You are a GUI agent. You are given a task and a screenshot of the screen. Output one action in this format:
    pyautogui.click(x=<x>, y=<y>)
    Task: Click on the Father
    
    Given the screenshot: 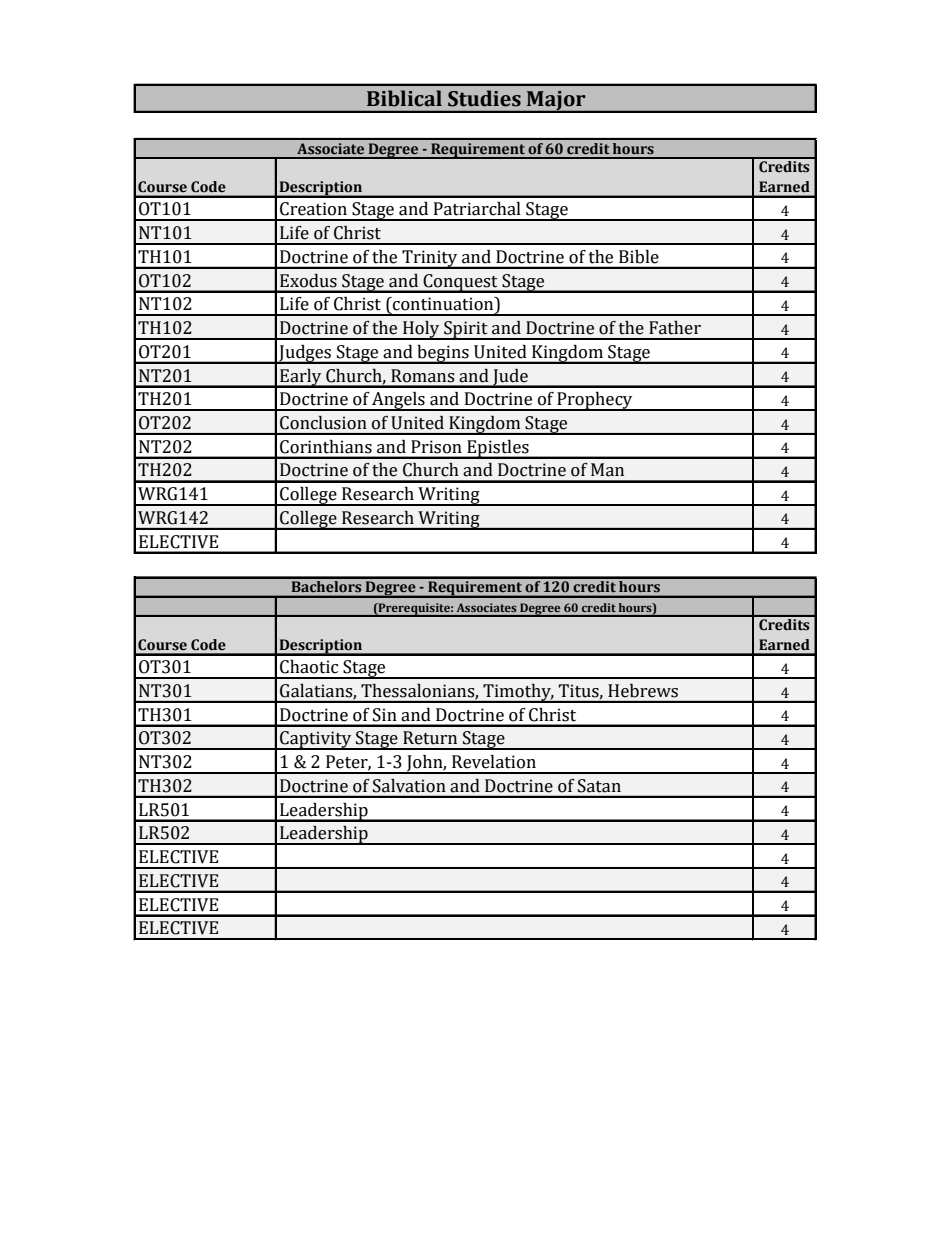 What is the action you would take?
    pyautogui.click(x=675, y=328)
